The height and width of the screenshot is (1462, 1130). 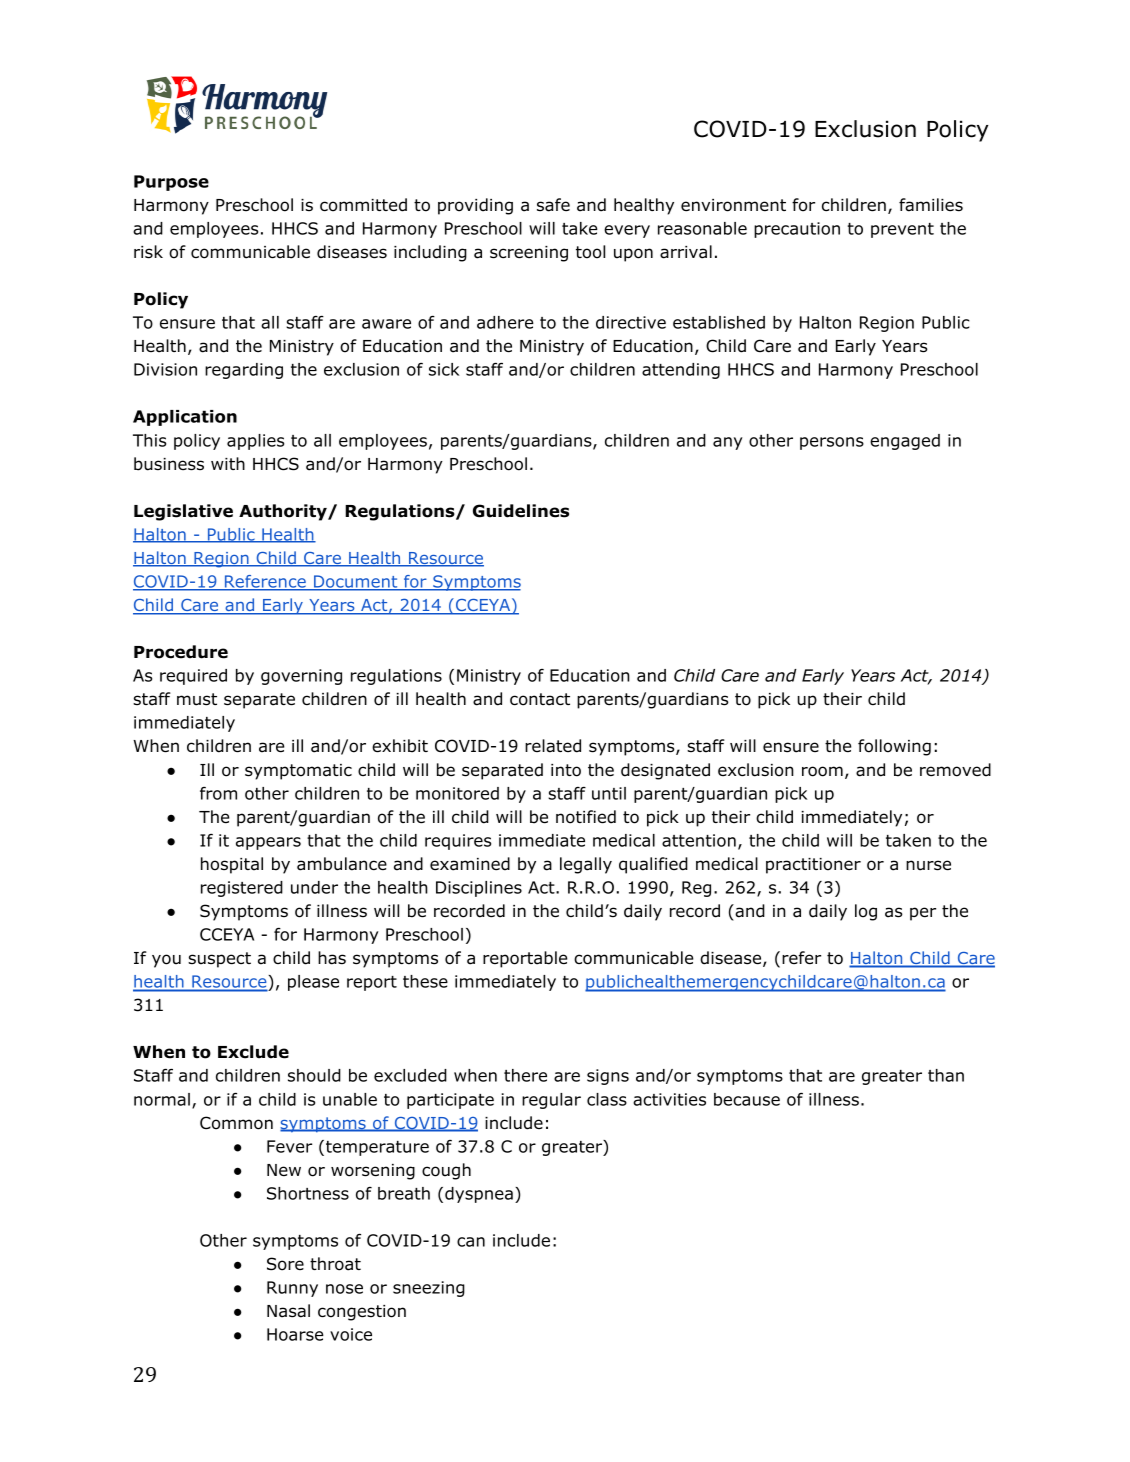 I want to click on prevent, so click(x=902, y=230).
